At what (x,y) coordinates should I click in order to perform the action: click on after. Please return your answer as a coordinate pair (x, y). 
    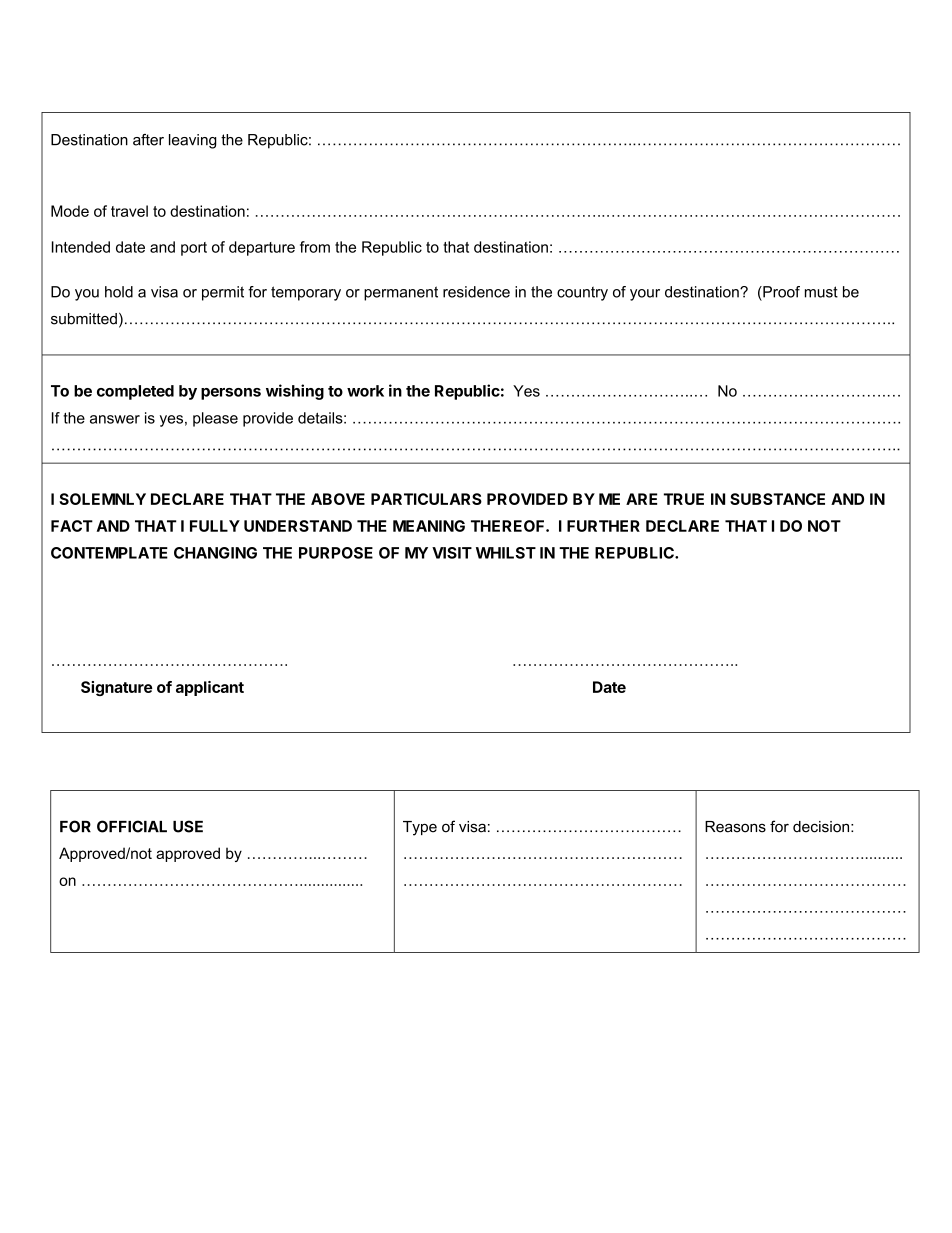
    Looking at the image, I should click on (148, 140).
